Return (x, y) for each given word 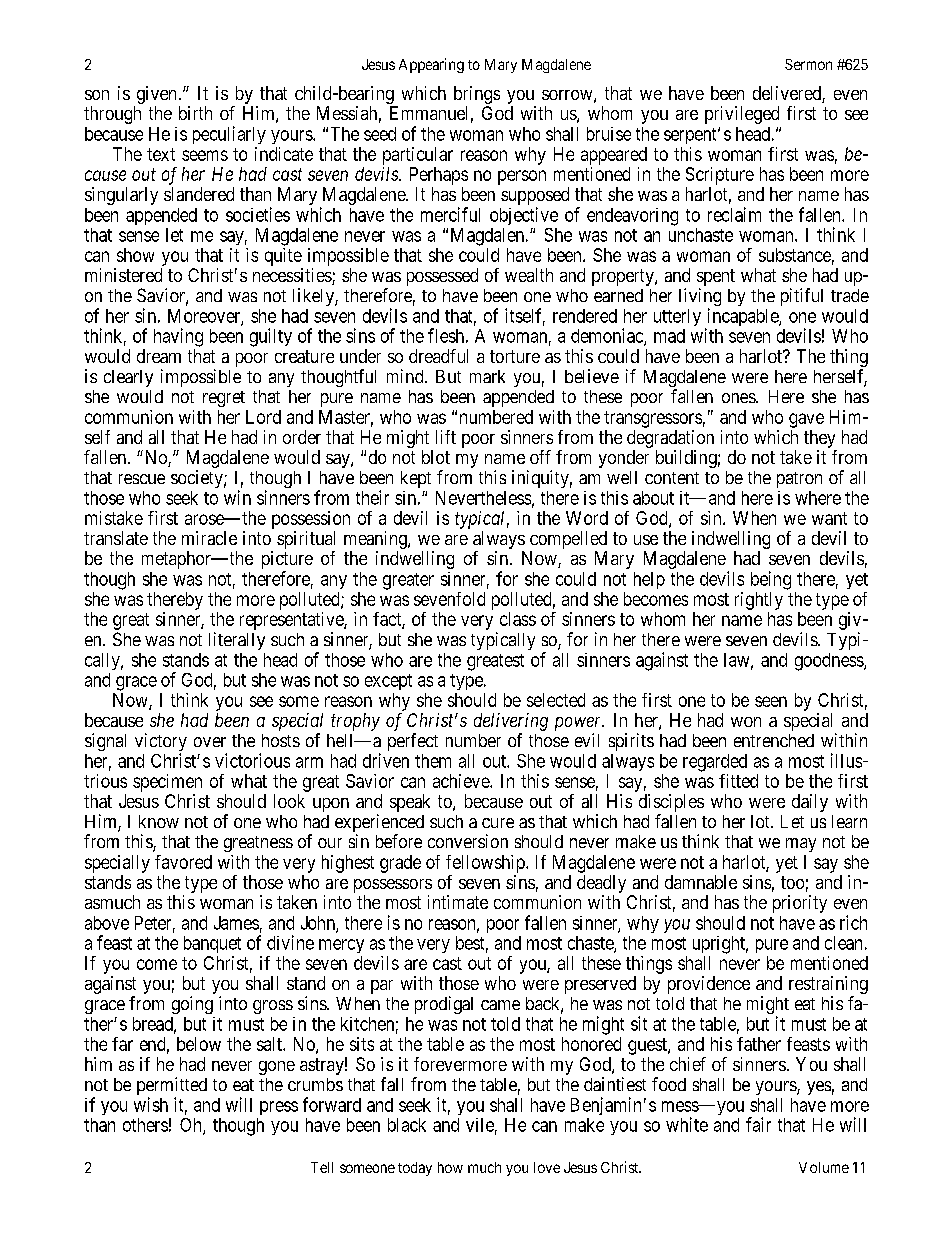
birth (195, 113)
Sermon (808, 64)
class (518, 619)
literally (237, 641)
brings (477, 95)
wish (151, 1104)
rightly (759, 601)
